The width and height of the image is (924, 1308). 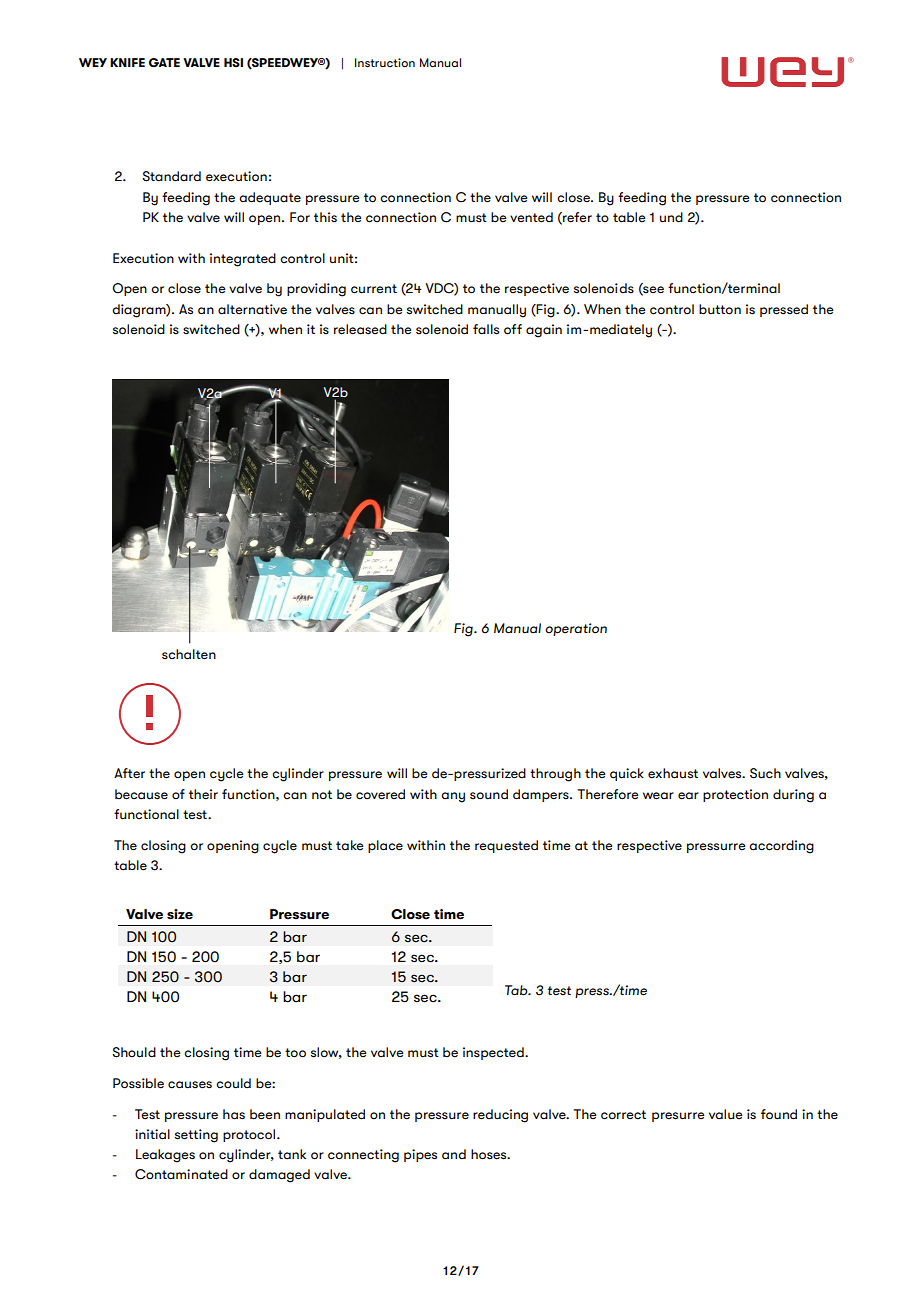 I want to click on vented, so click(x=531, y=217).
